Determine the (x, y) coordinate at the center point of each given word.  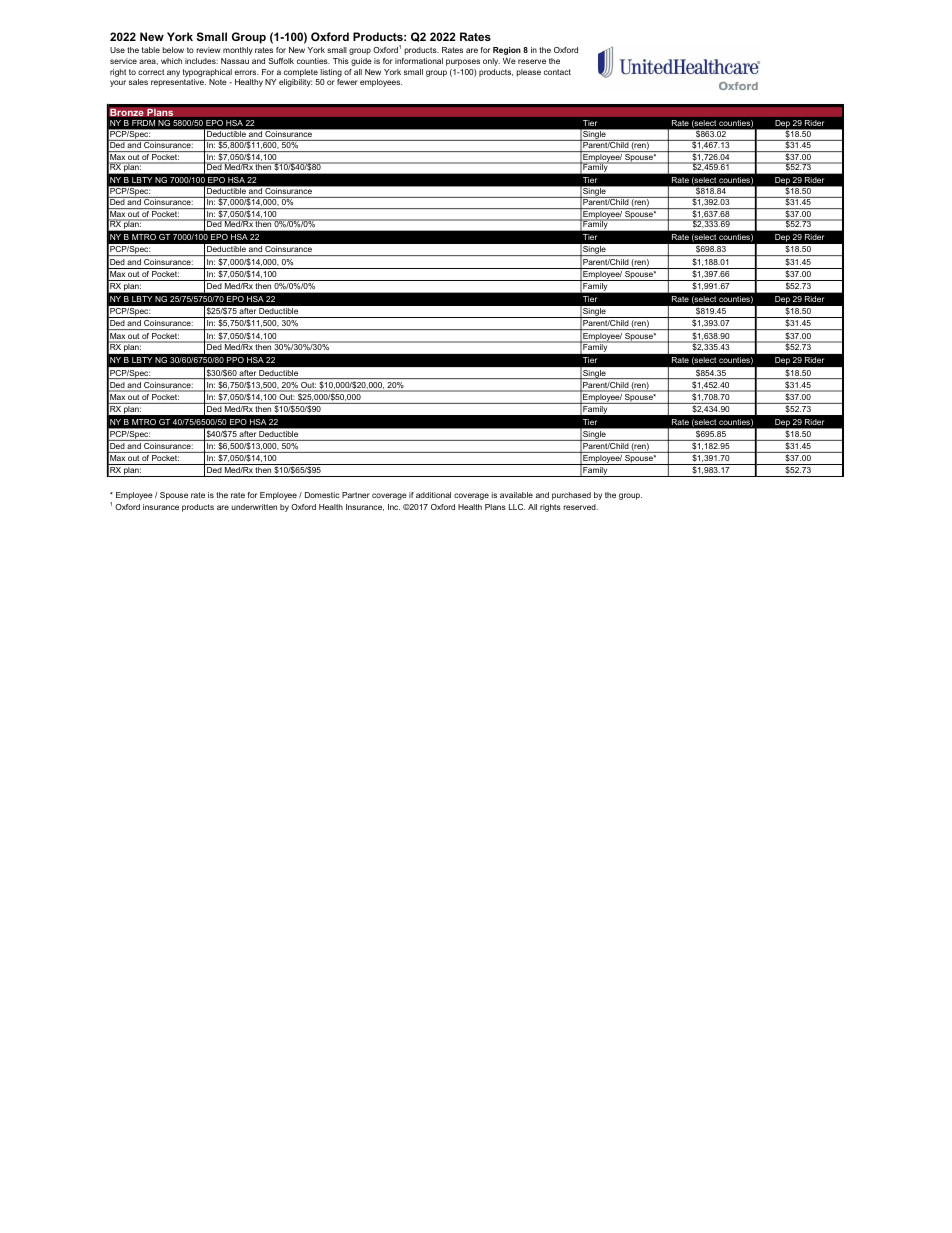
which (171, 61)
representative (178, 83)
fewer (347, 82)
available (516, 495)
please (529, 73)
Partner (356, 495)
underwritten (254, 507)
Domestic (322, 495)
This (341, 61)
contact (557, 72)
